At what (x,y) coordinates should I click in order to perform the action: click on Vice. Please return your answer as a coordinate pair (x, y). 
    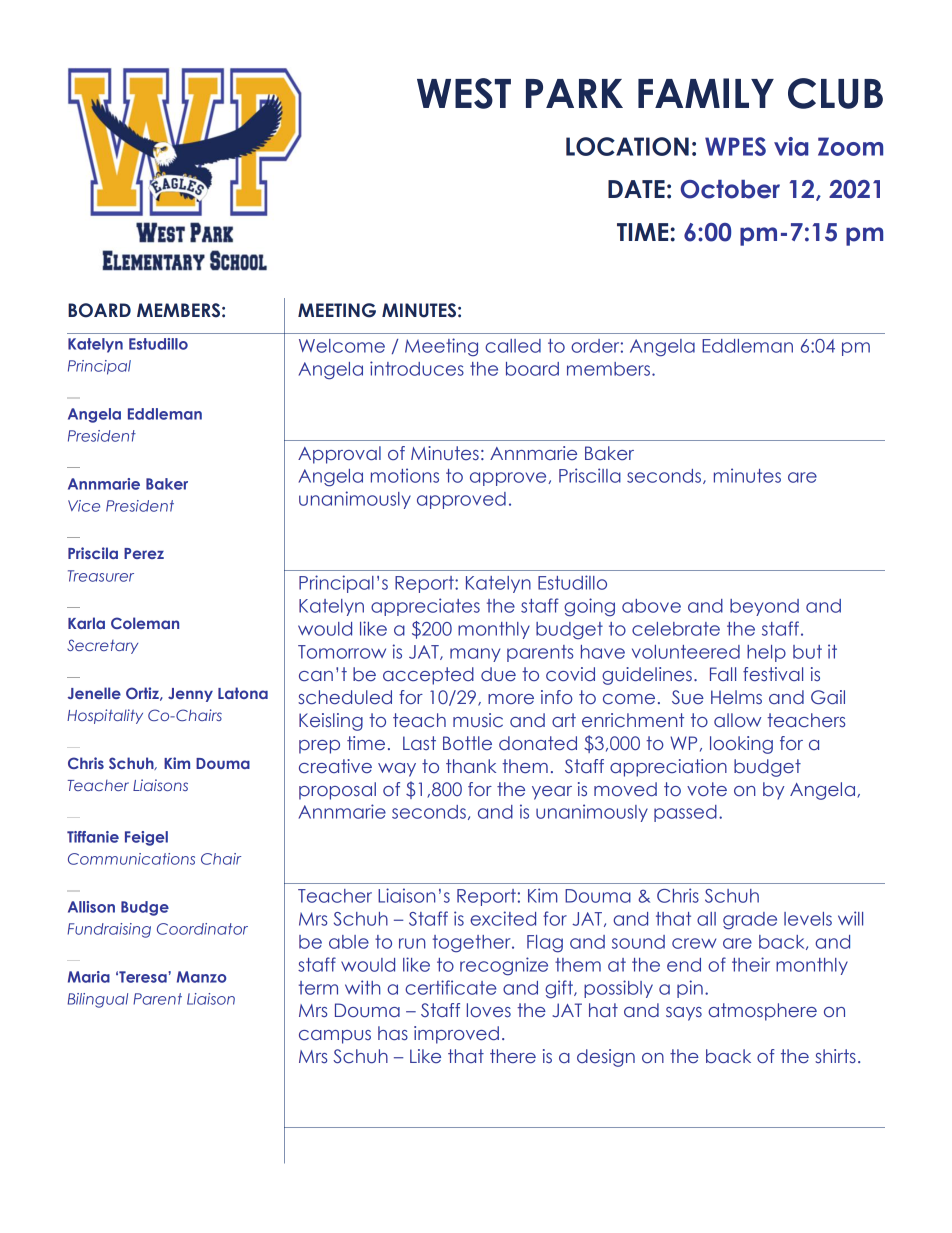
    Looking at the image, I should click on (84, 506).
